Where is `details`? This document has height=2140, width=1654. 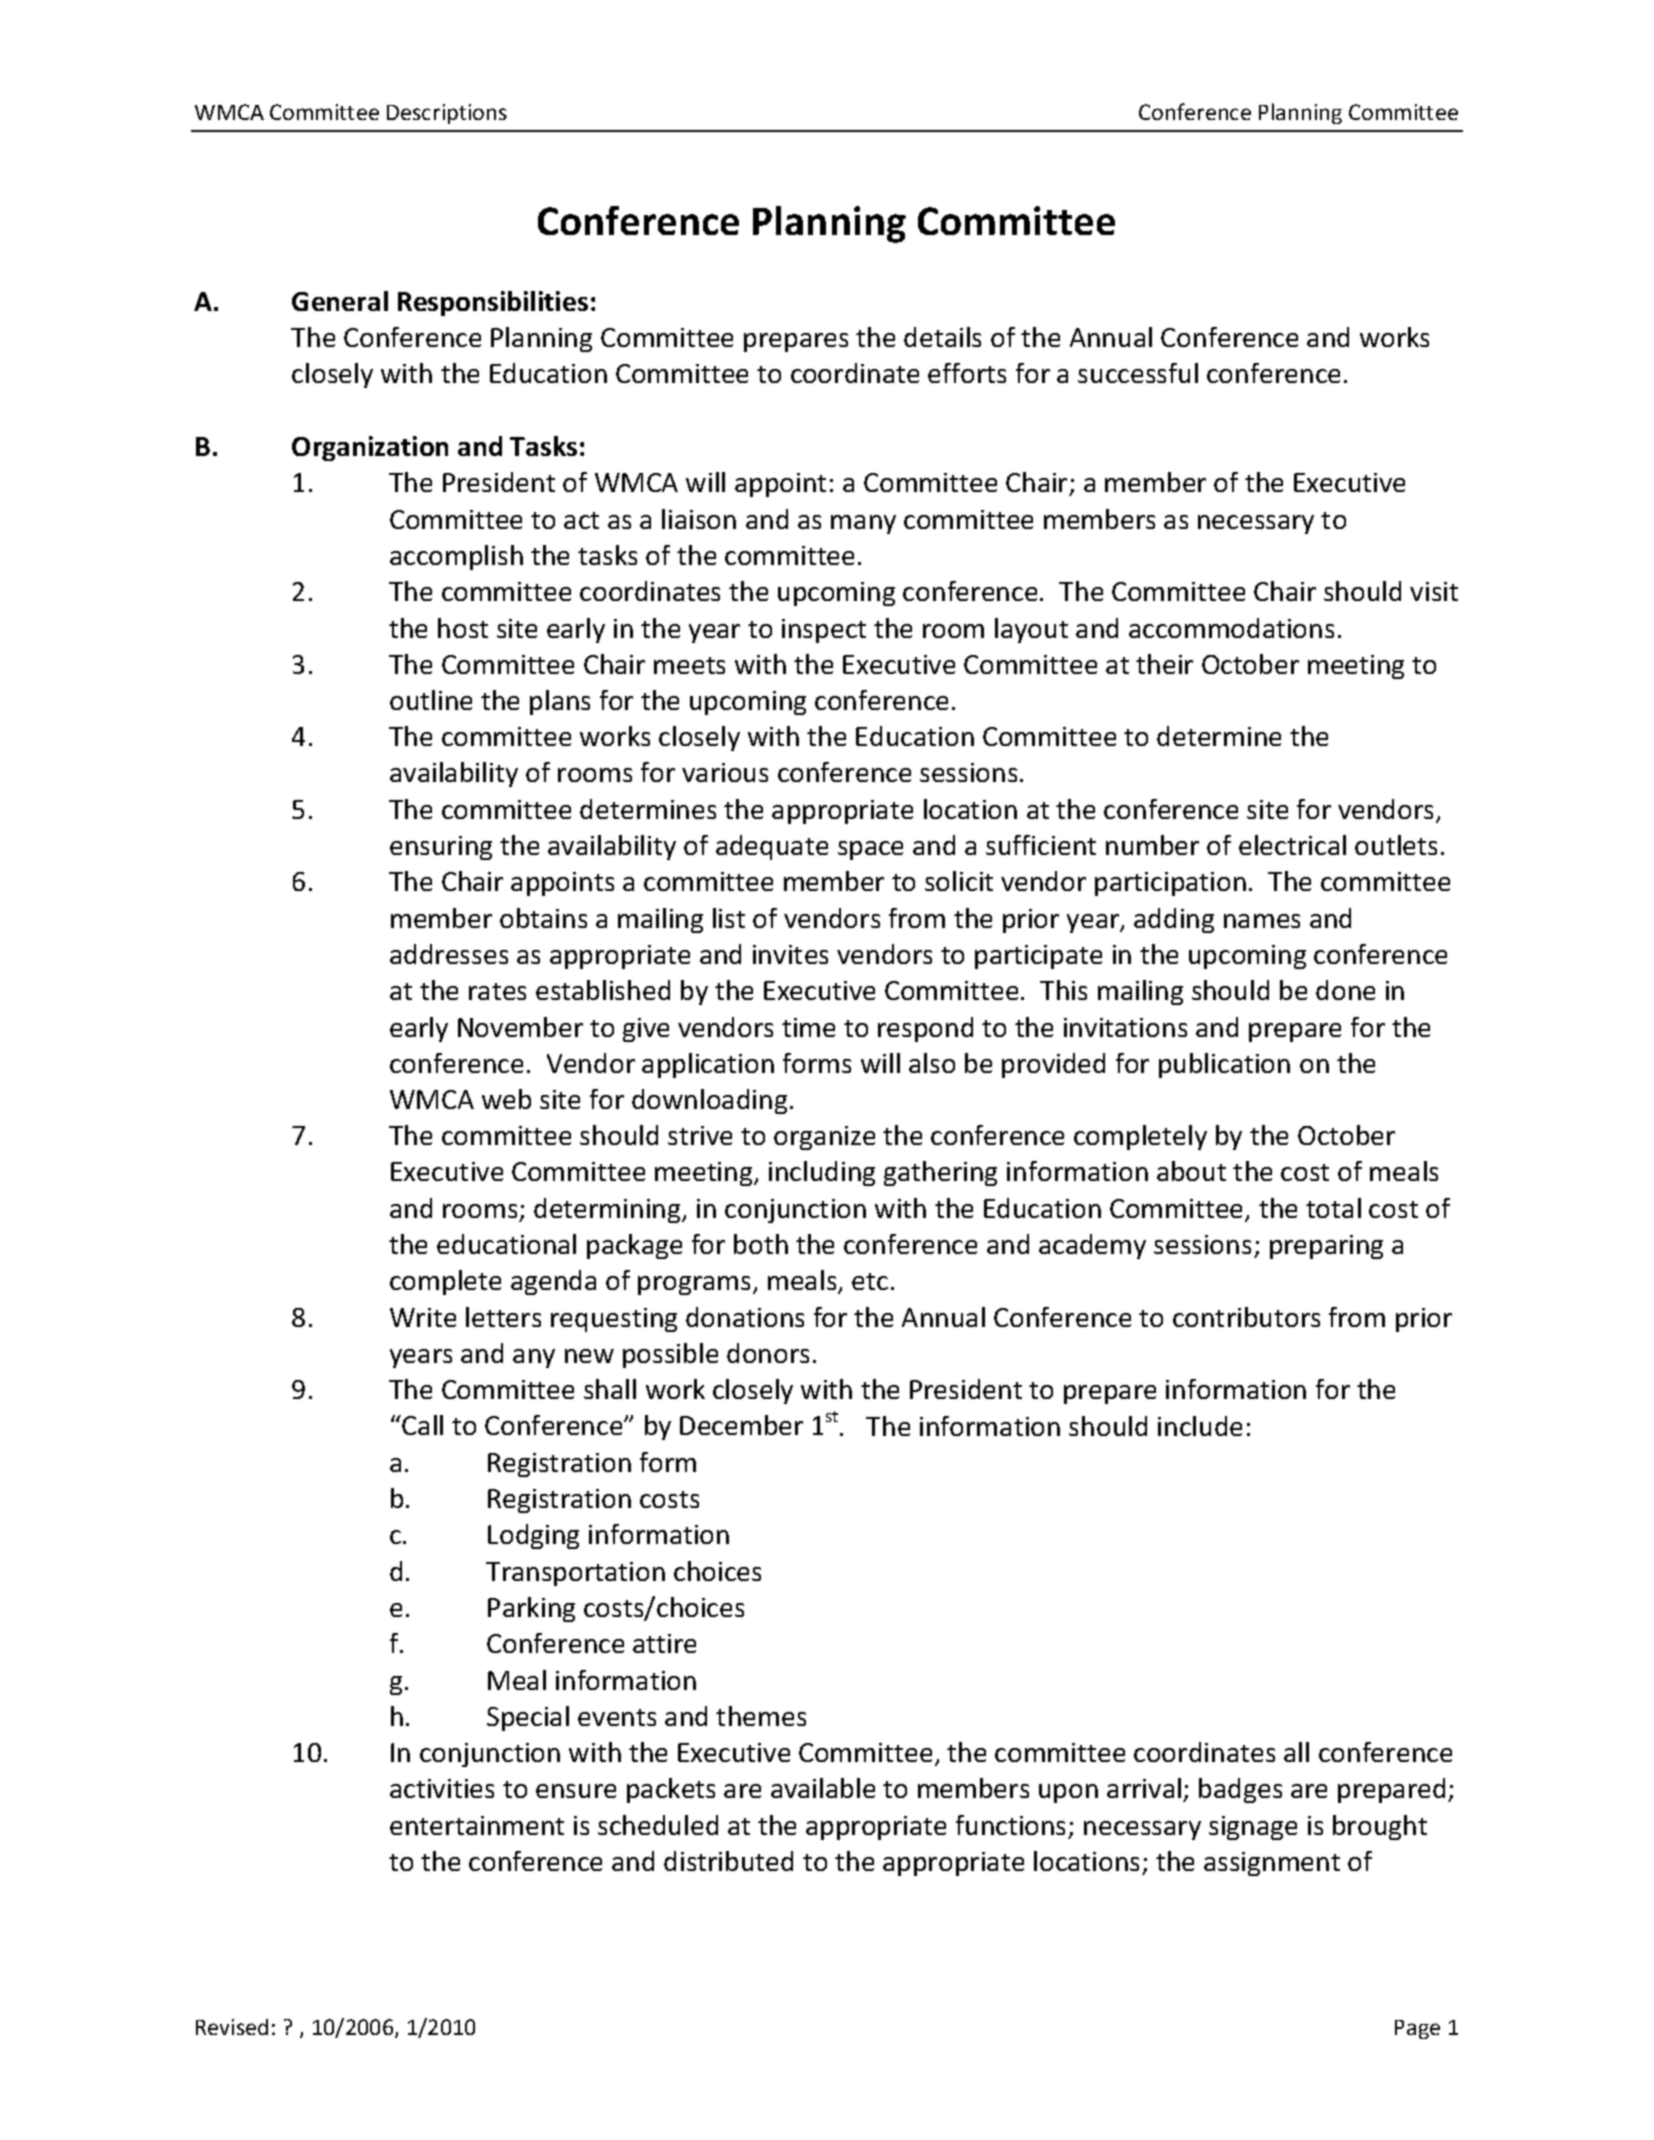
details is located at coordinates (942, 337).
